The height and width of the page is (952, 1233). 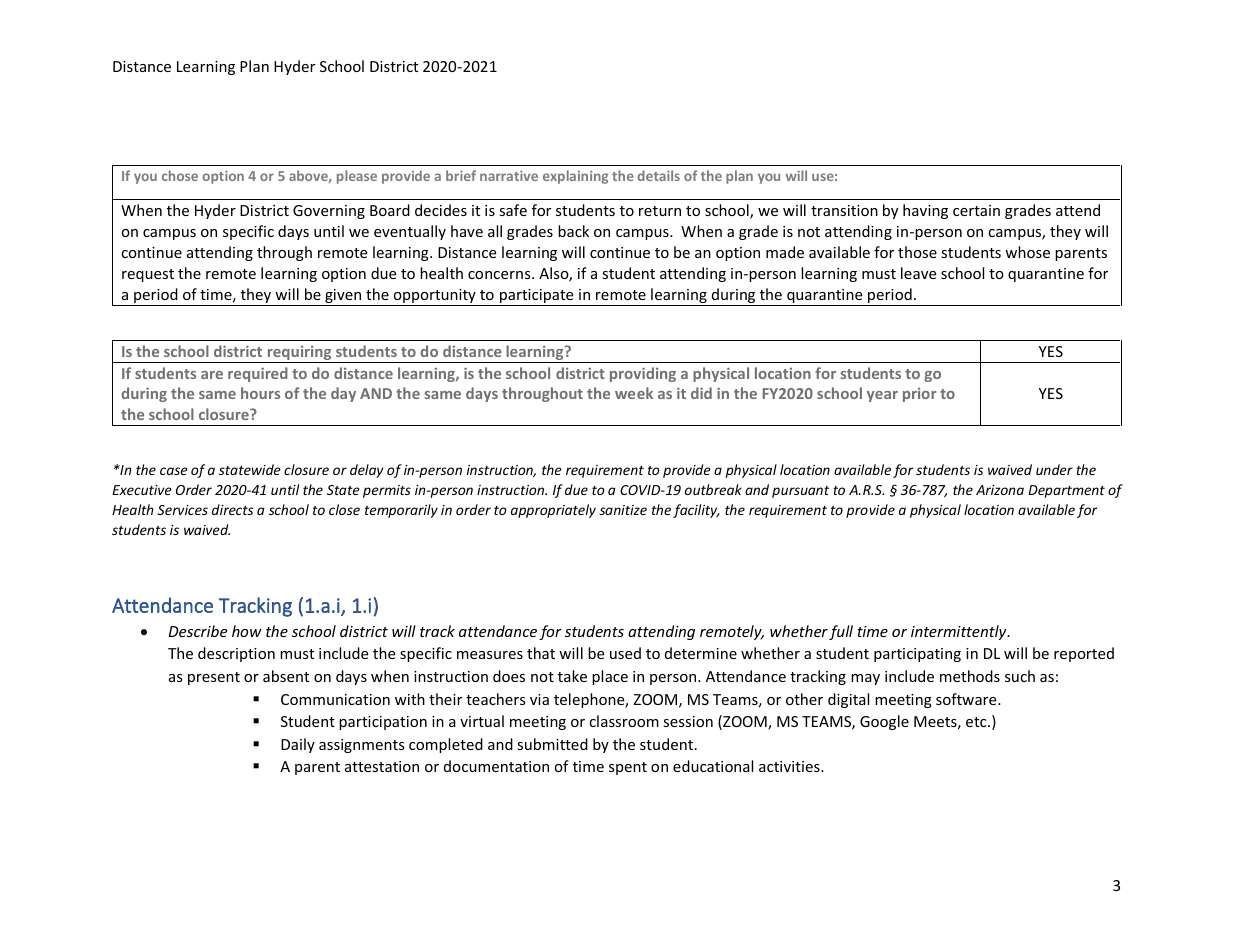 What do you see at coordinates (232, 509) in the page?
I see `directs` at bounding box center [232, 509].
